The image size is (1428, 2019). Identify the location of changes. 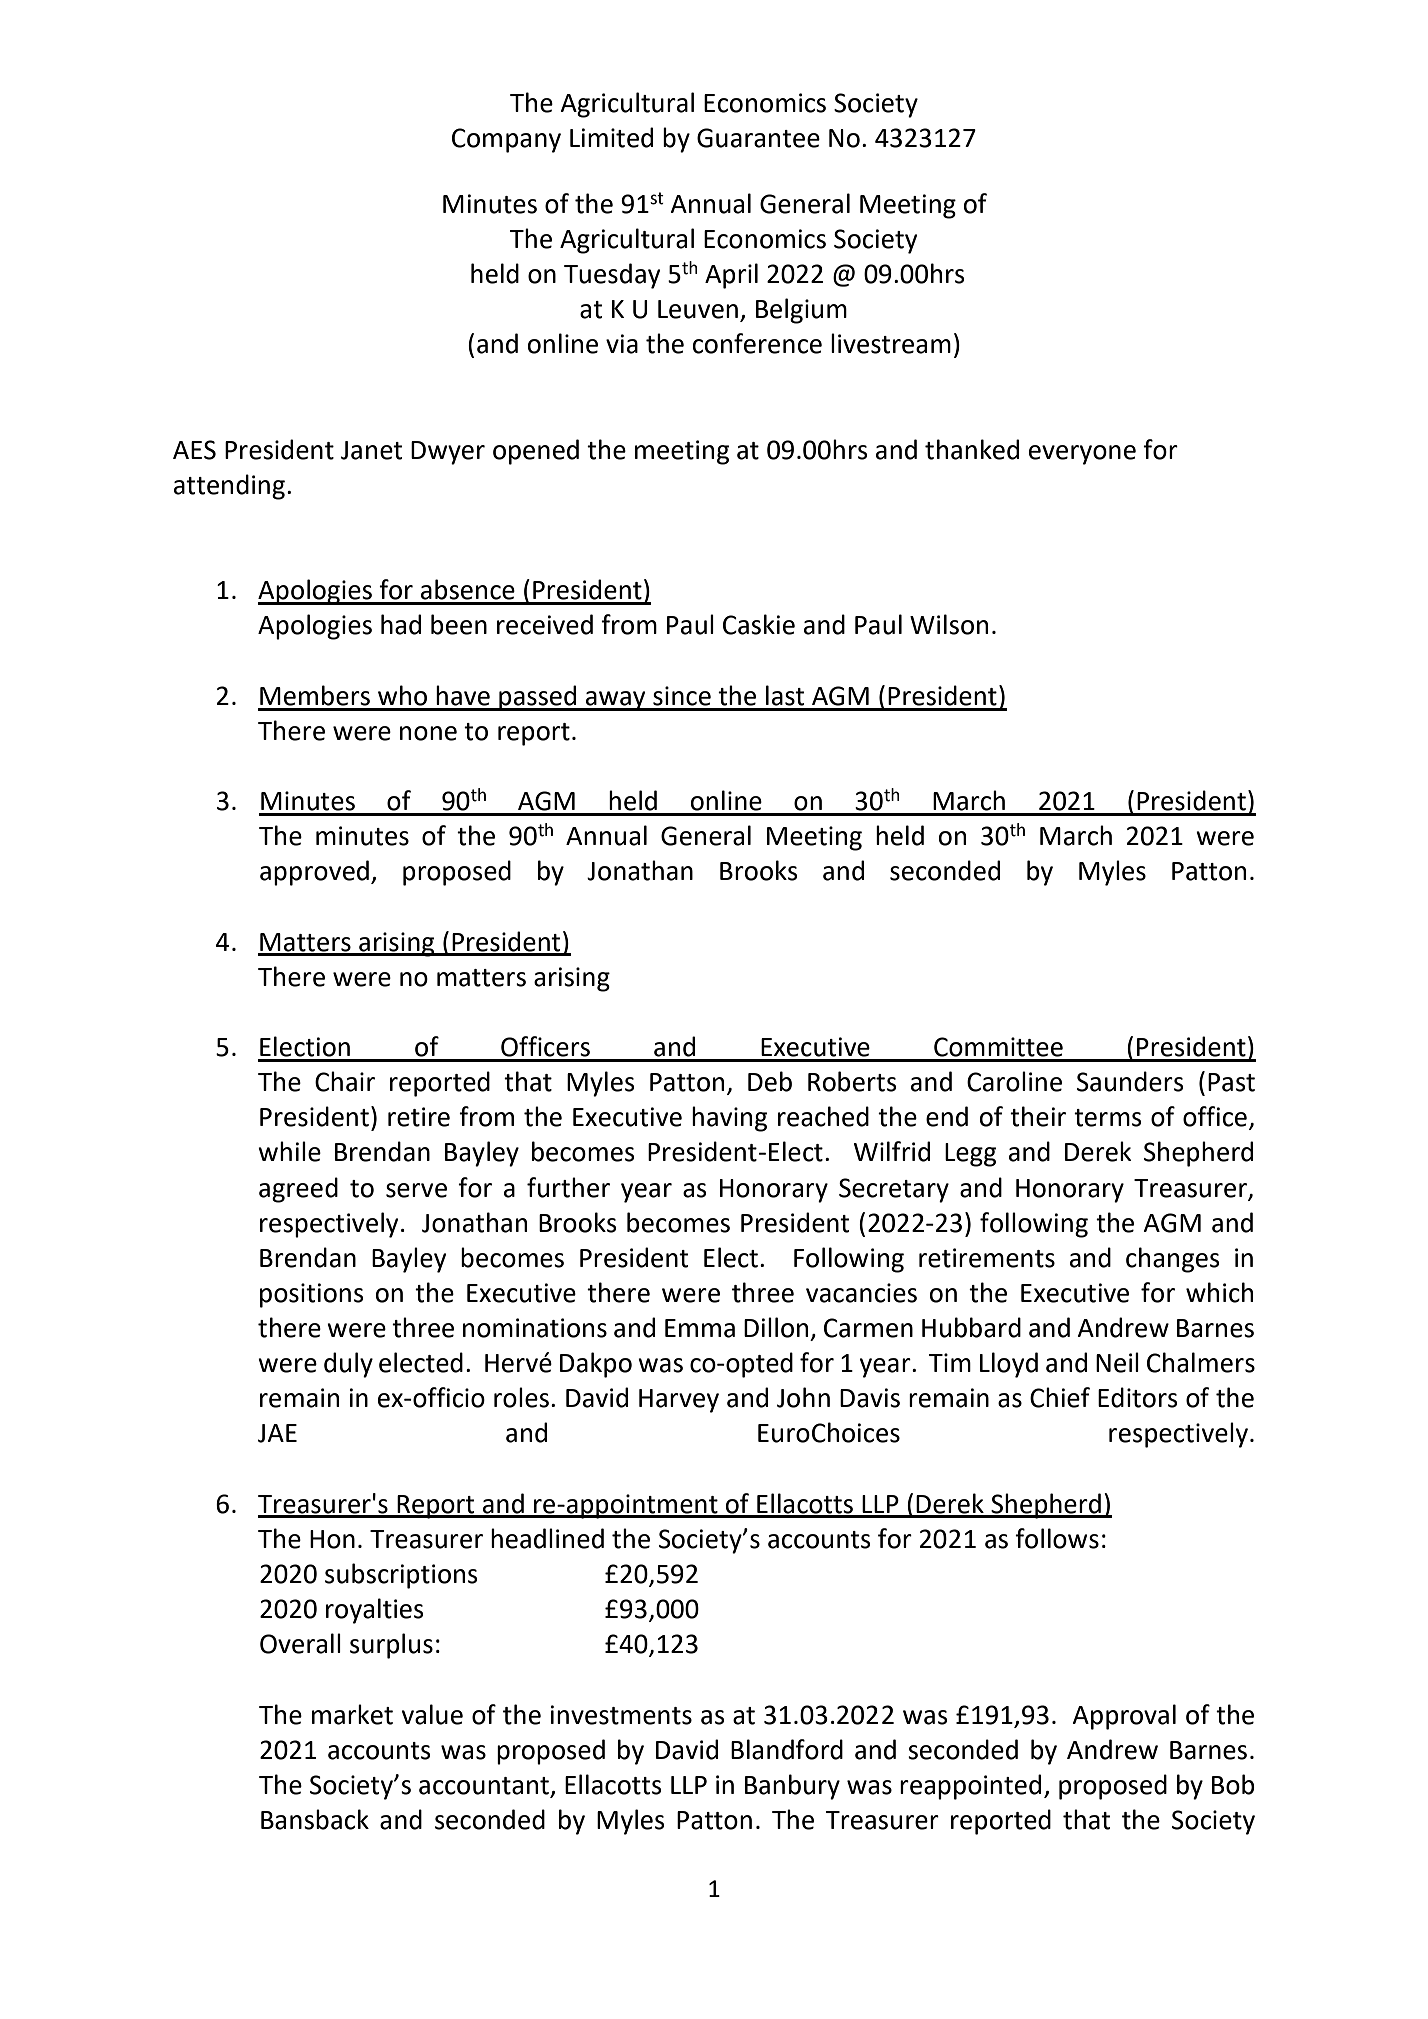
(1173, 1260).
